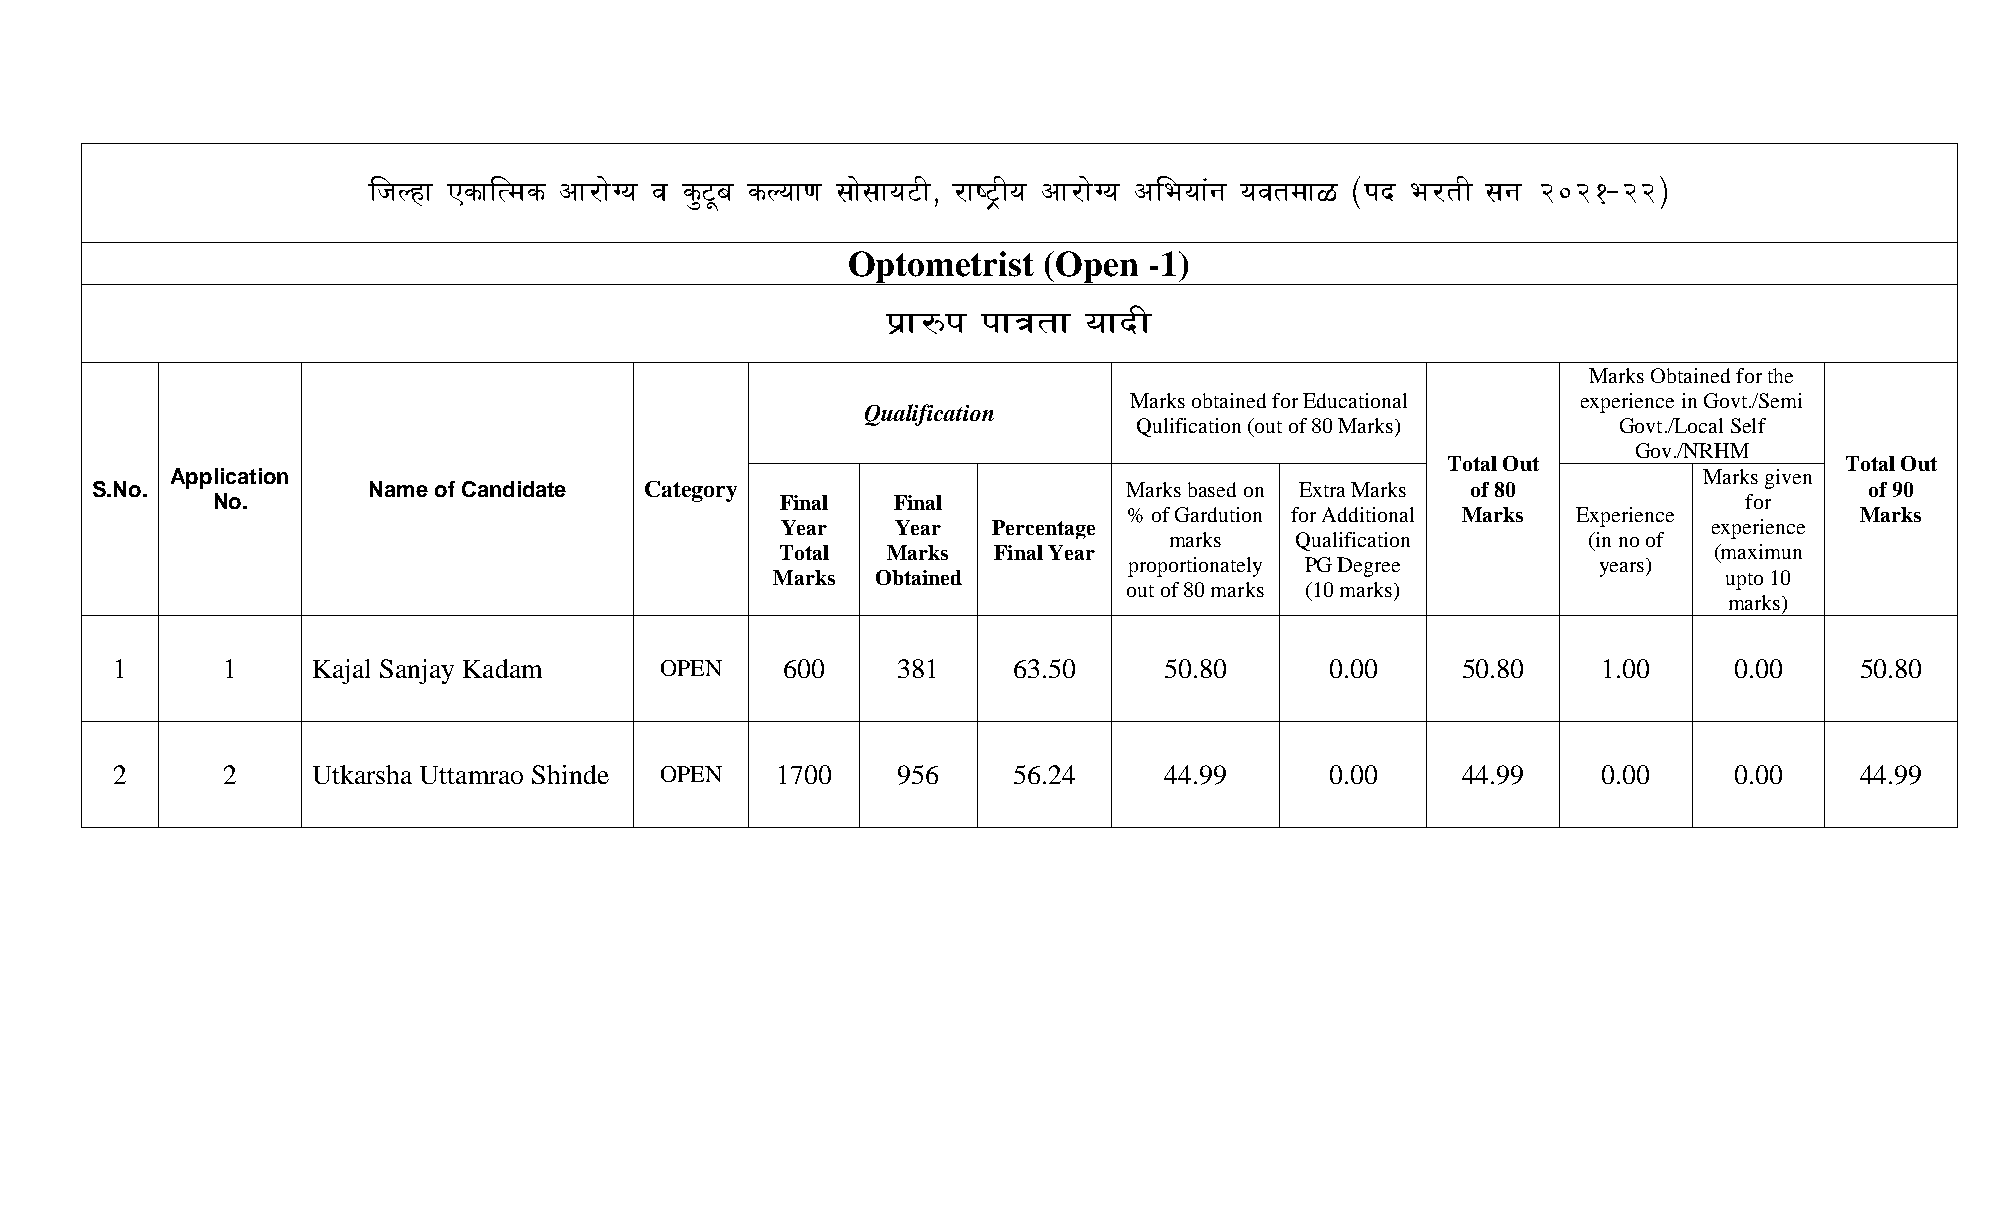  What do you see at coordinates (399, 489) in the screenshot?
I see `Name` at bounding box center [399, 489].
